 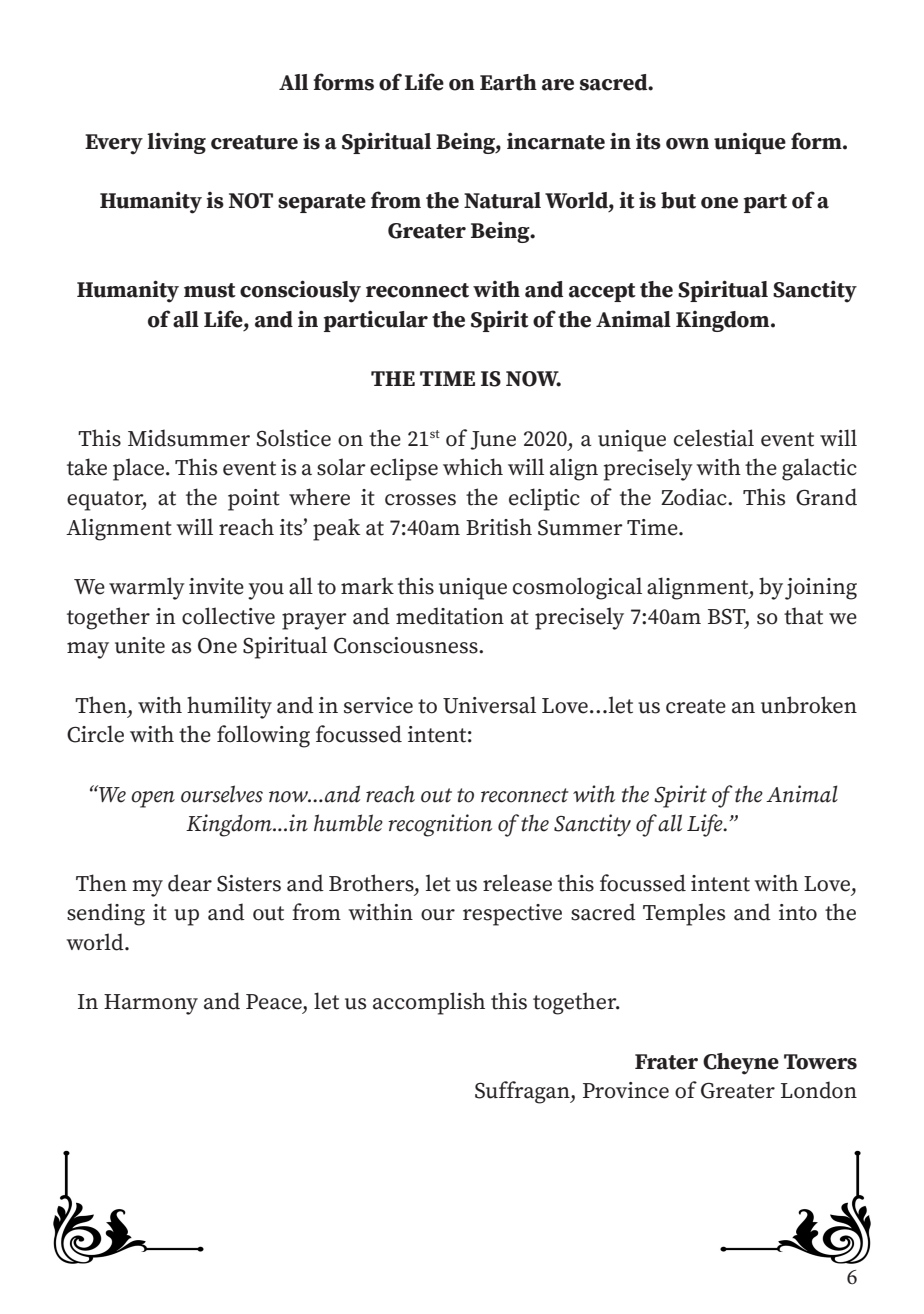 I want to click on living, so click(x=176, y=143).
